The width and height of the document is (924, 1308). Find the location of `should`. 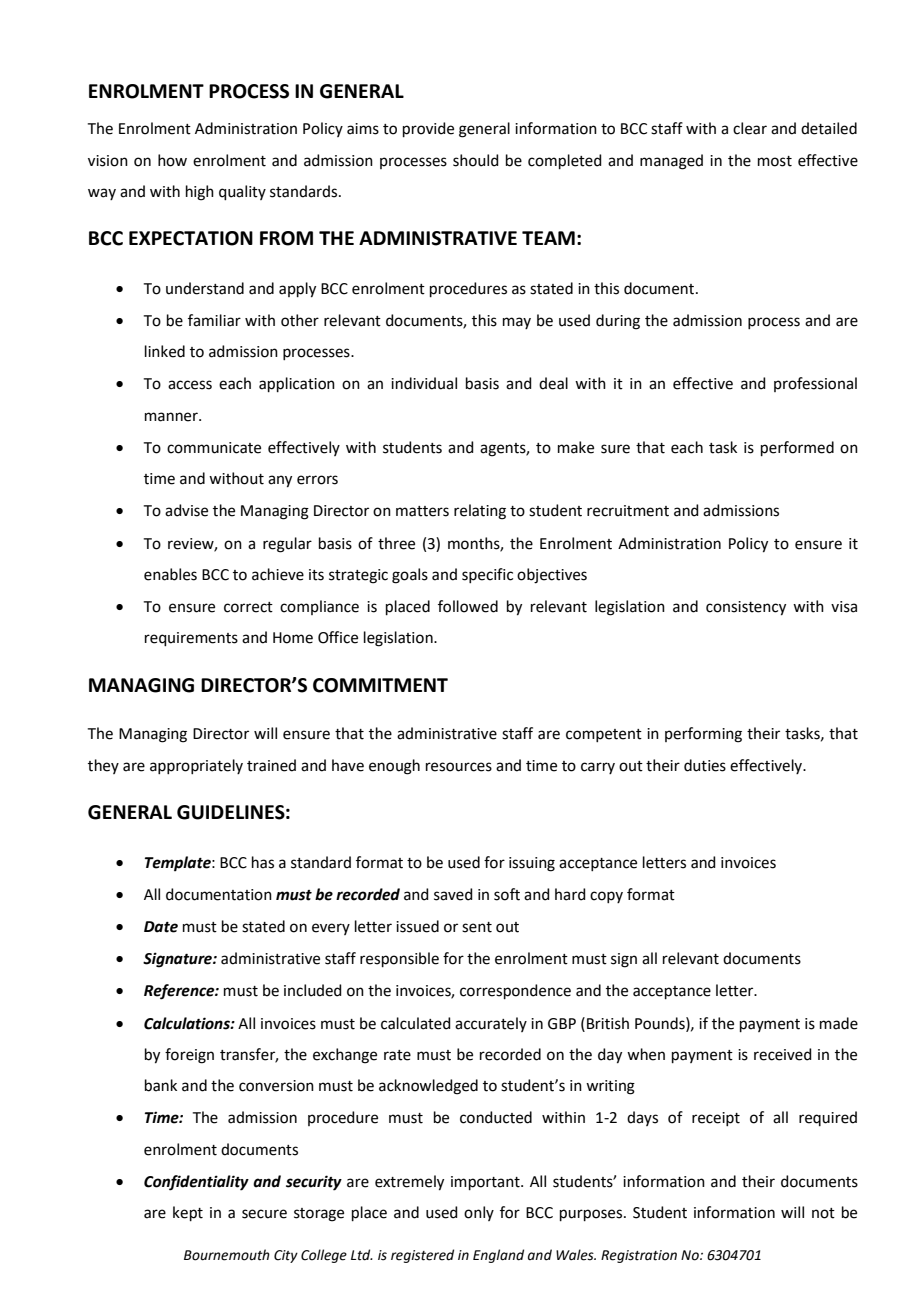

should is located at coordinates (476, 160).
